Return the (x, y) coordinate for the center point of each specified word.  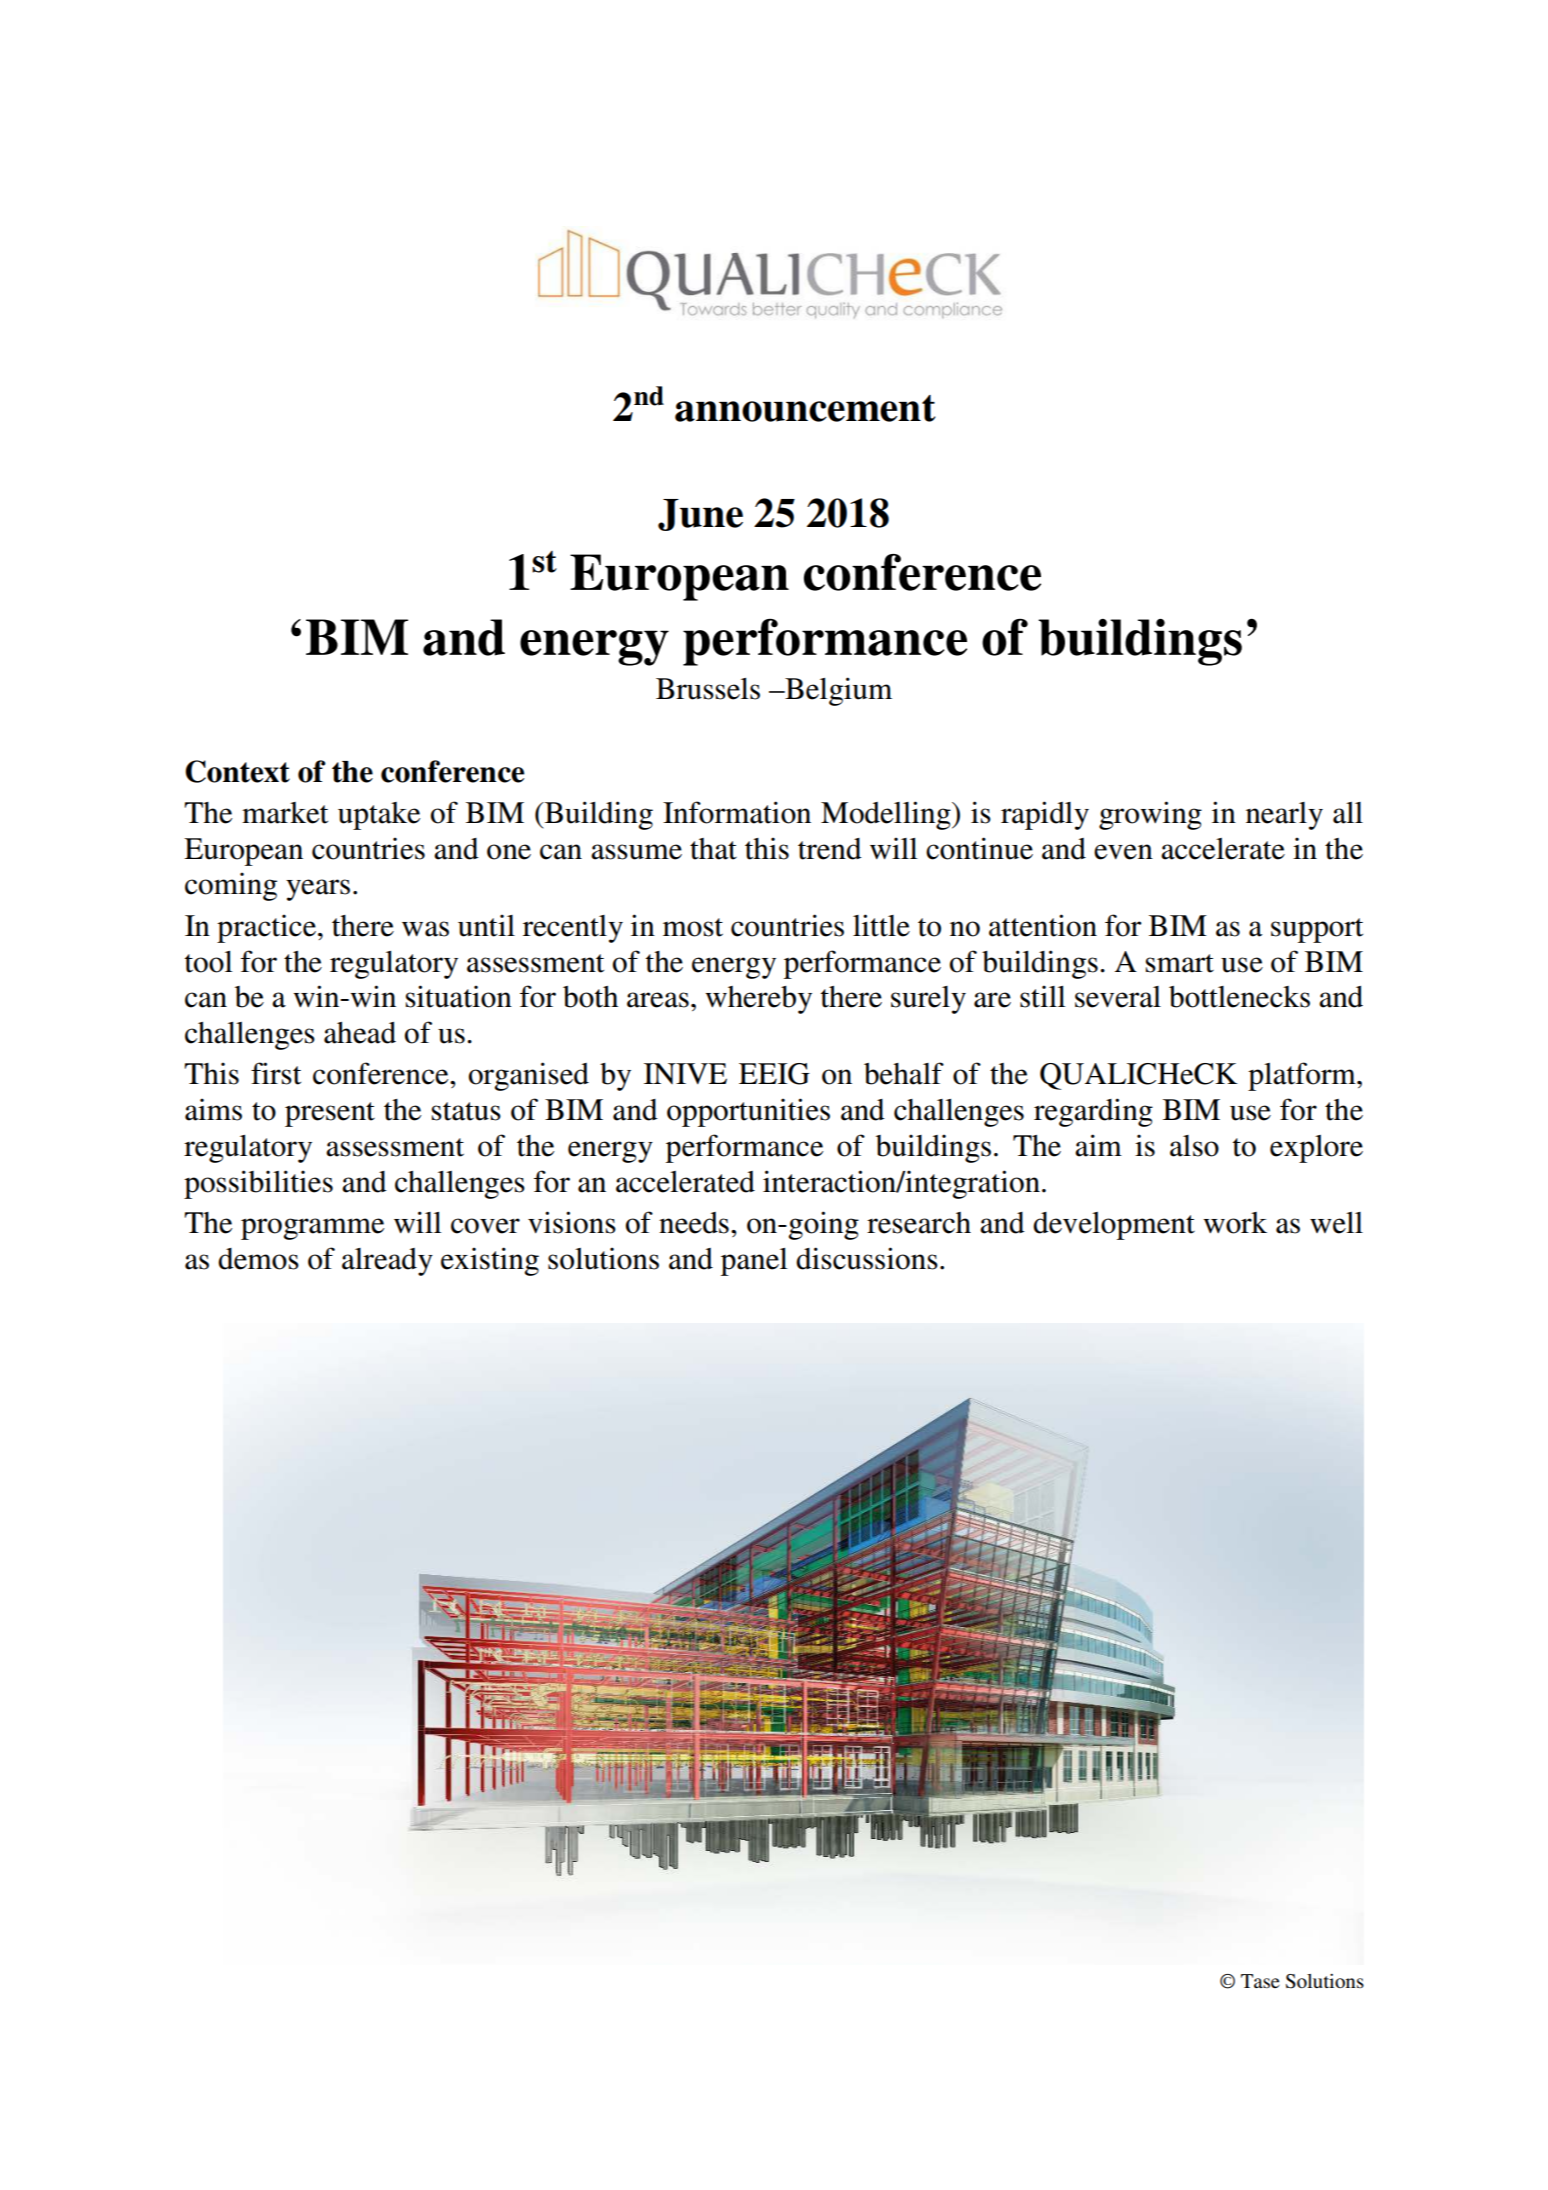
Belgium (837, 691)
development (1114, 1226)
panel (754, 1262)
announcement (805, 408)
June (700, 515)
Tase (1260, 1981)
